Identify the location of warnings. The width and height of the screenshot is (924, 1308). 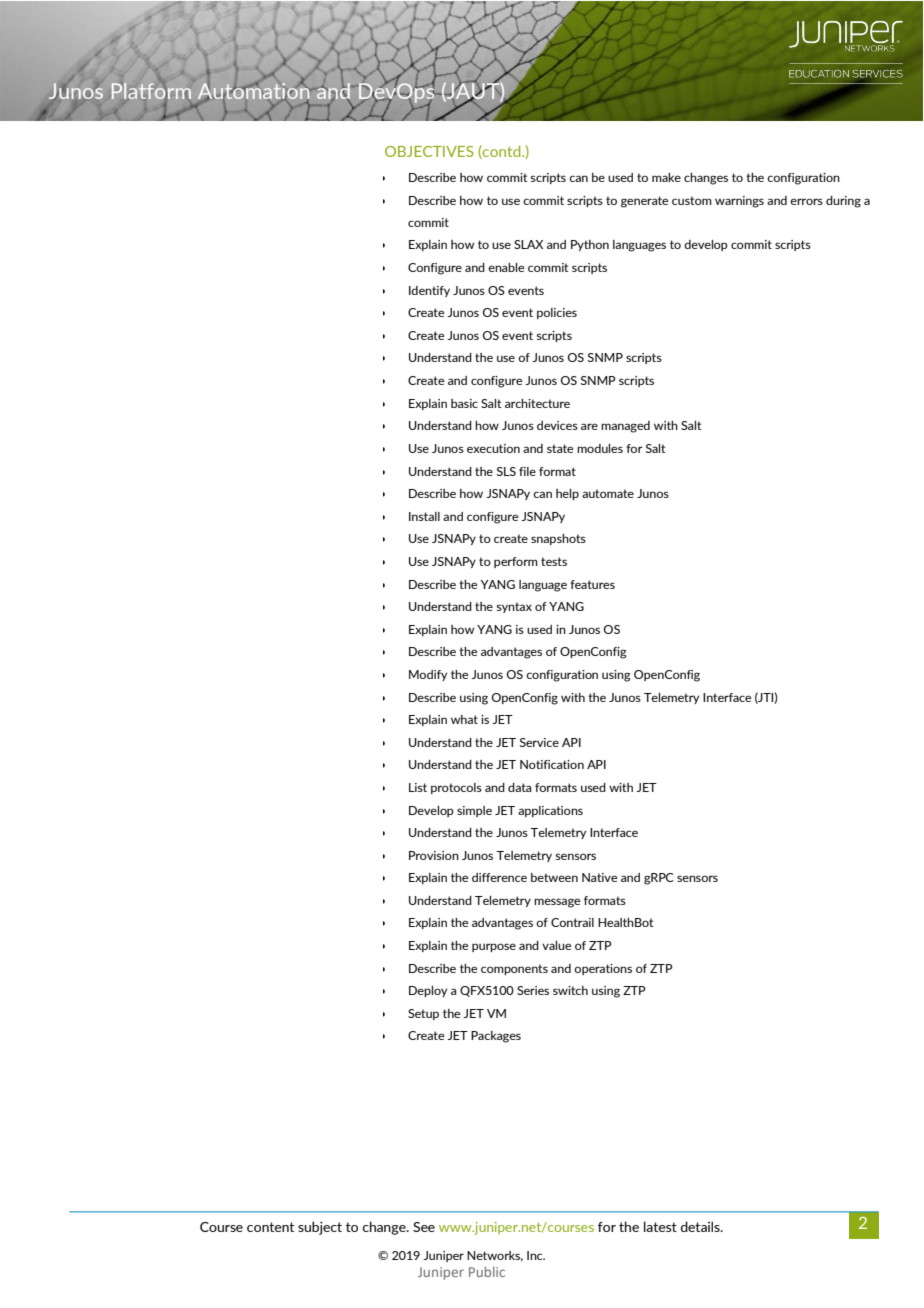
(739, 202).
